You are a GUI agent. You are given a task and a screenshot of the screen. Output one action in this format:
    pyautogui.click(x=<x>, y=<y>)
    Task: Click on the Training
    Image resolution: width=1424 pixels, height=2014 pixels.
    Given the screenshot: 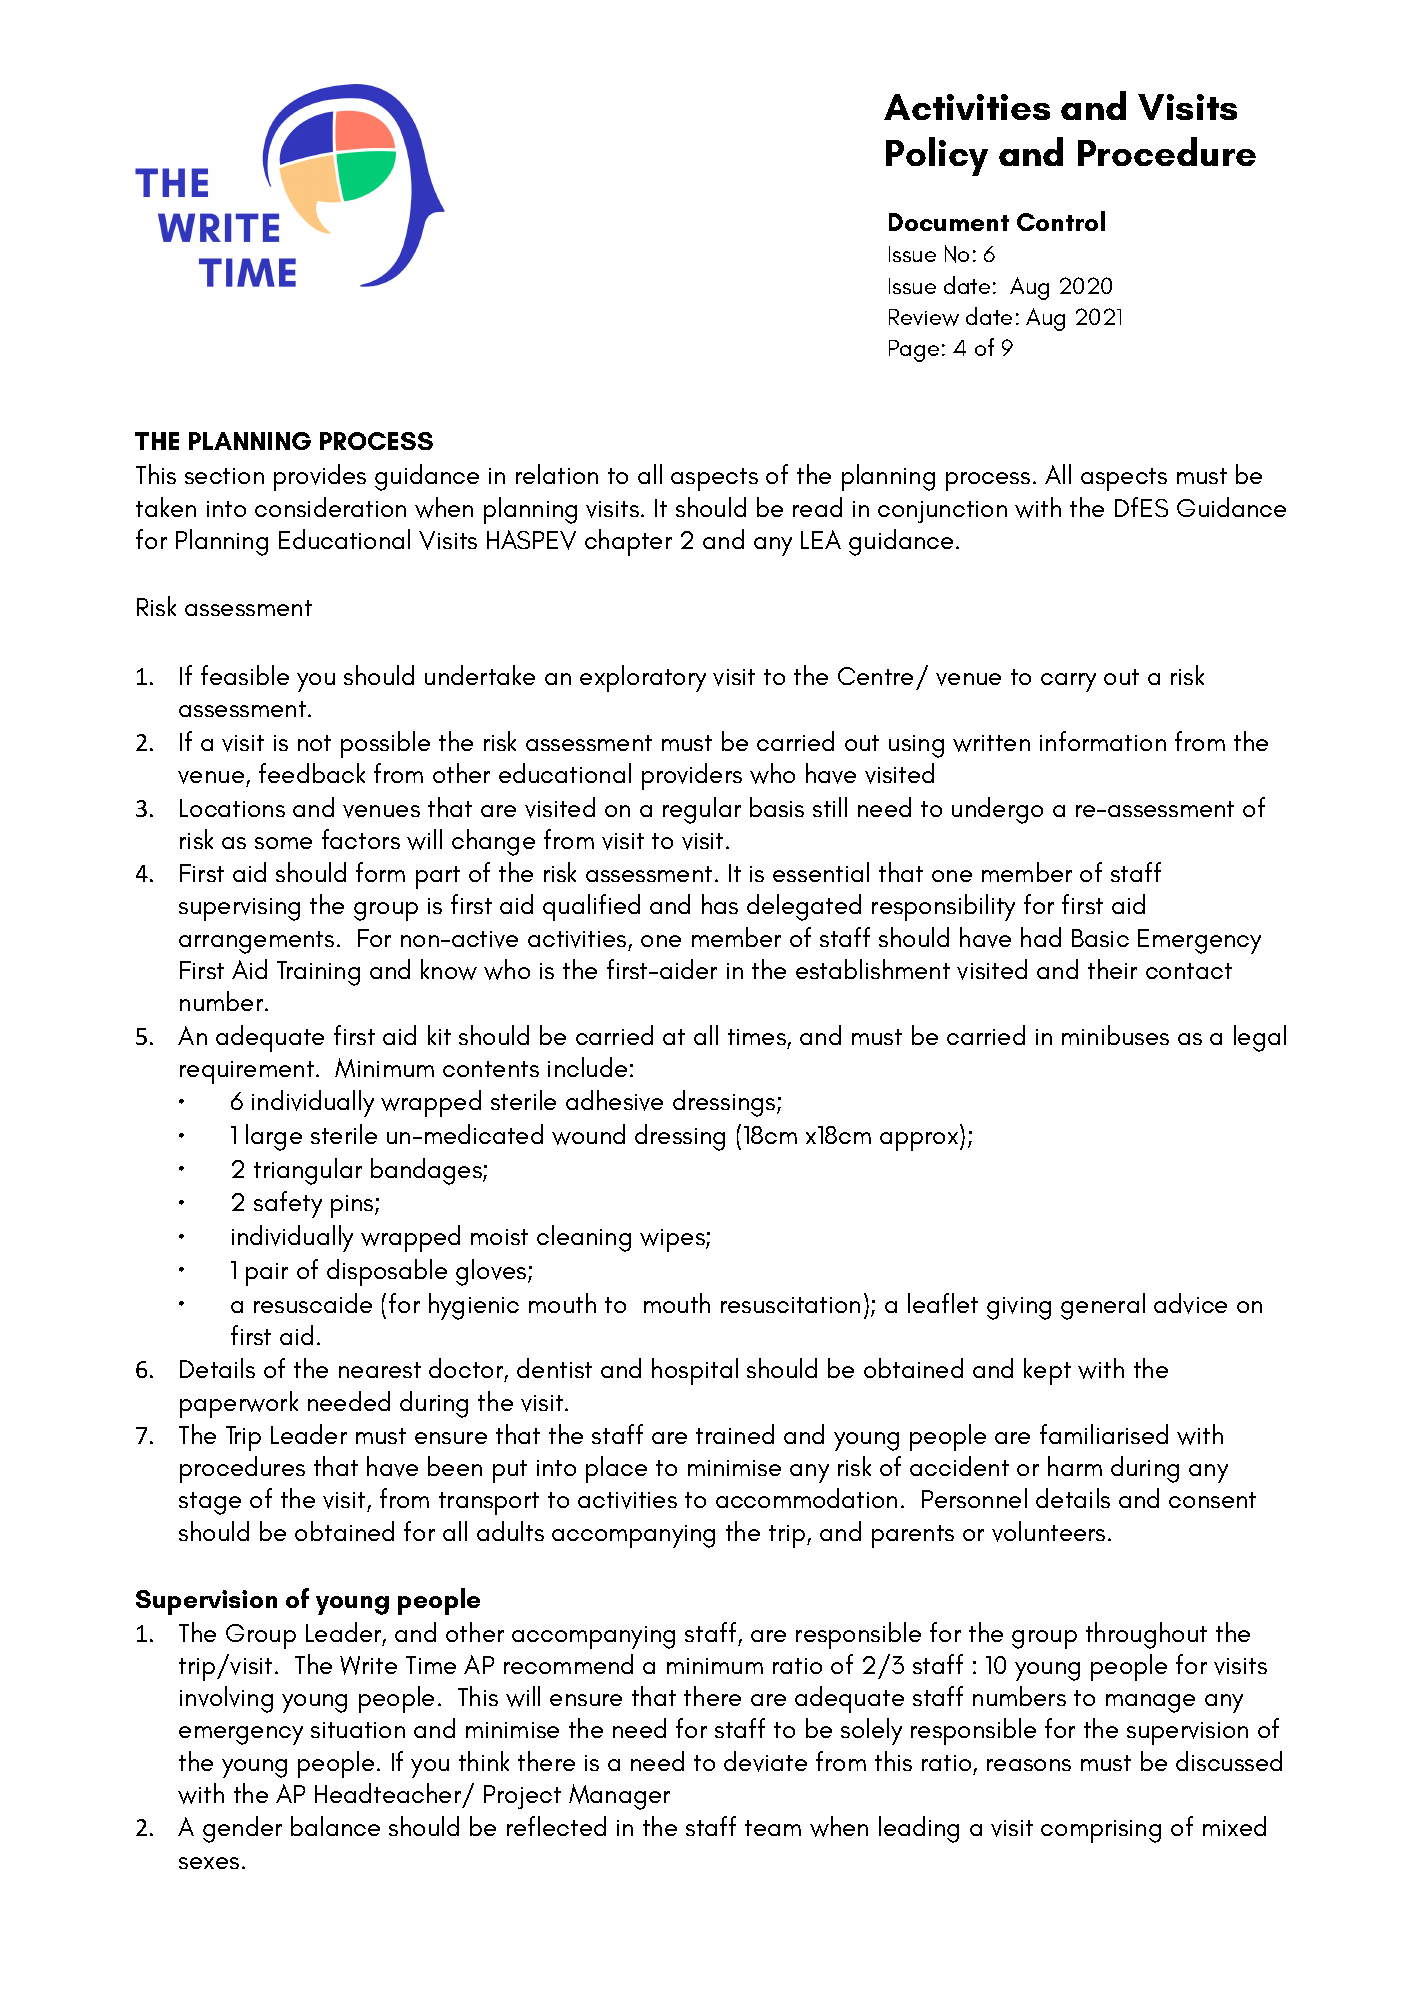 What is the action you would take?
    pyautogui.click(x=318, y=973)
